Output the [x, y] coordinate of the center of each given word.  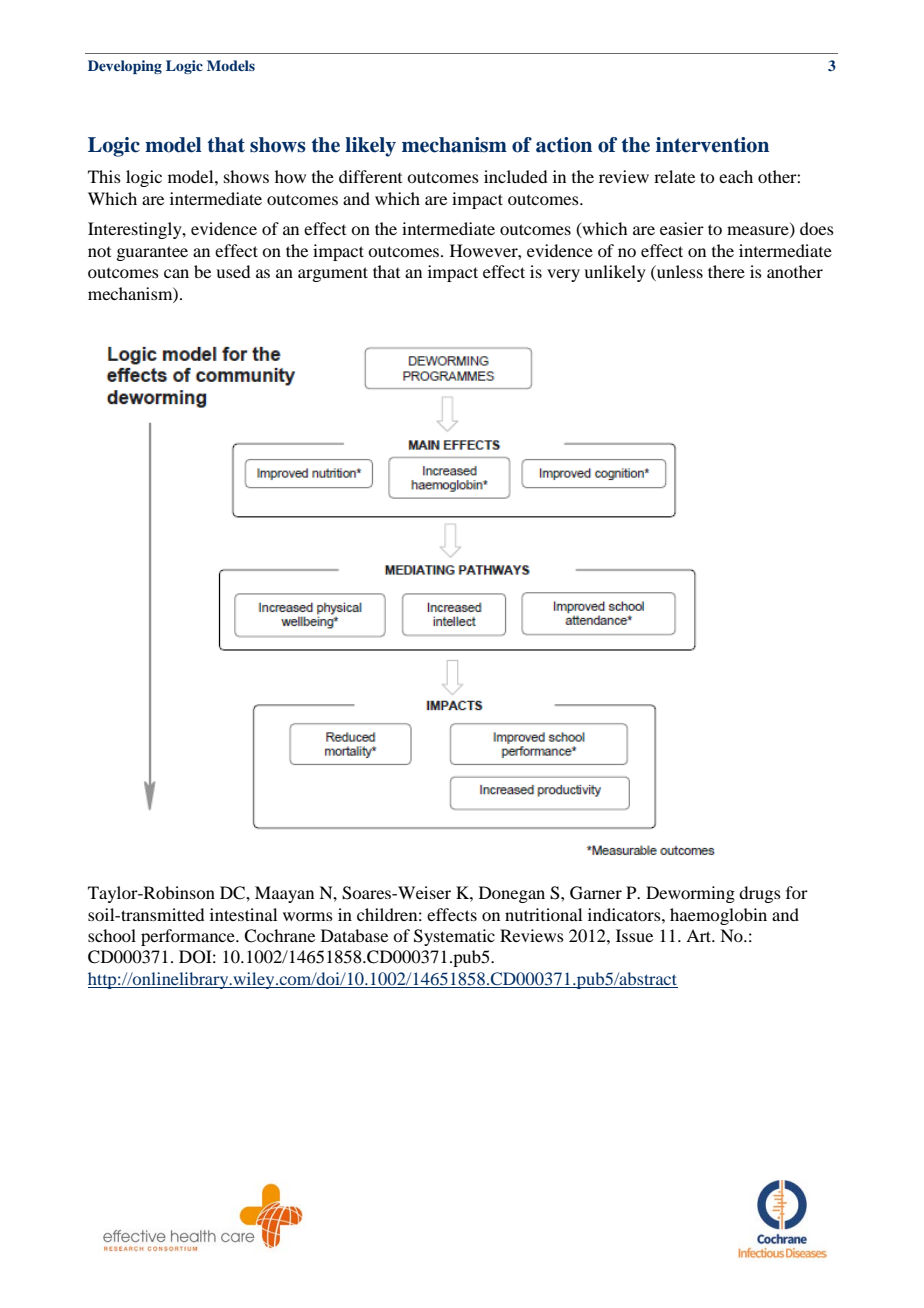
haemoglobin [718, 916]
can [176, 273]
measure [759, 232]
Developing [125, 67]
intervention [712, 145]
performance [189, 937]
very [563, 275]
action [564, 145]
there [726, 271]
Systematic [454, 937]
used [233, 271]
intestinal [243, 914]
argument [333, 274]
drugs [760, 894]
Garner [596, 893]
